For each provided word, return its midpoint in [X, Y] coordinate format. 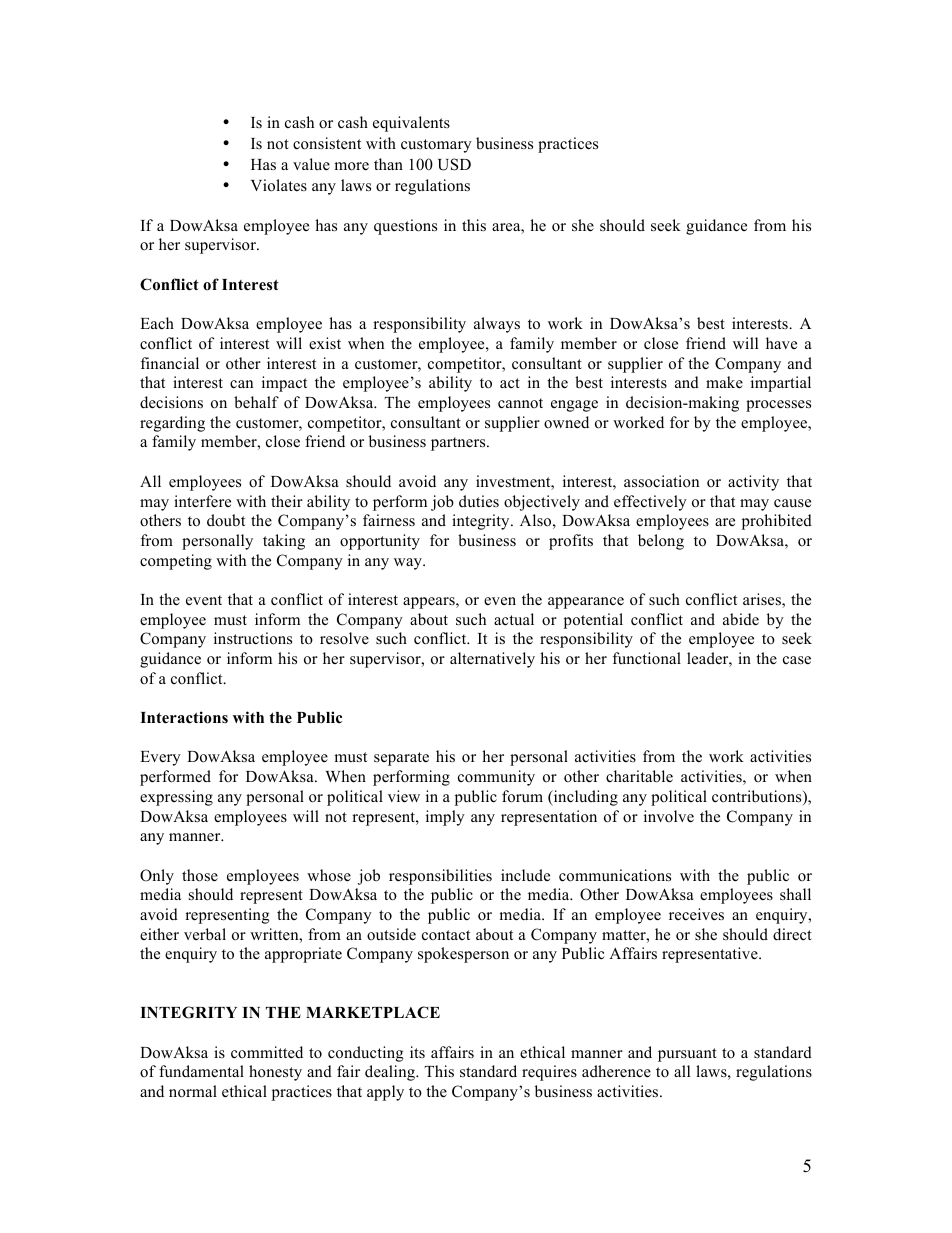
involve [669, 816]
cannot [520, 403]
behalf [256, 402]
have [781, 343]
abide [741, 619]
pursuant [687, 1055]
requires [549, 1073]
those [200, 875]
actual [514, 619]
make [724, 382]
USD [454, 164]
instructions [253, 638]
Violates [279, 185]
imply [445, 818]
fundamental [201, 1071]
